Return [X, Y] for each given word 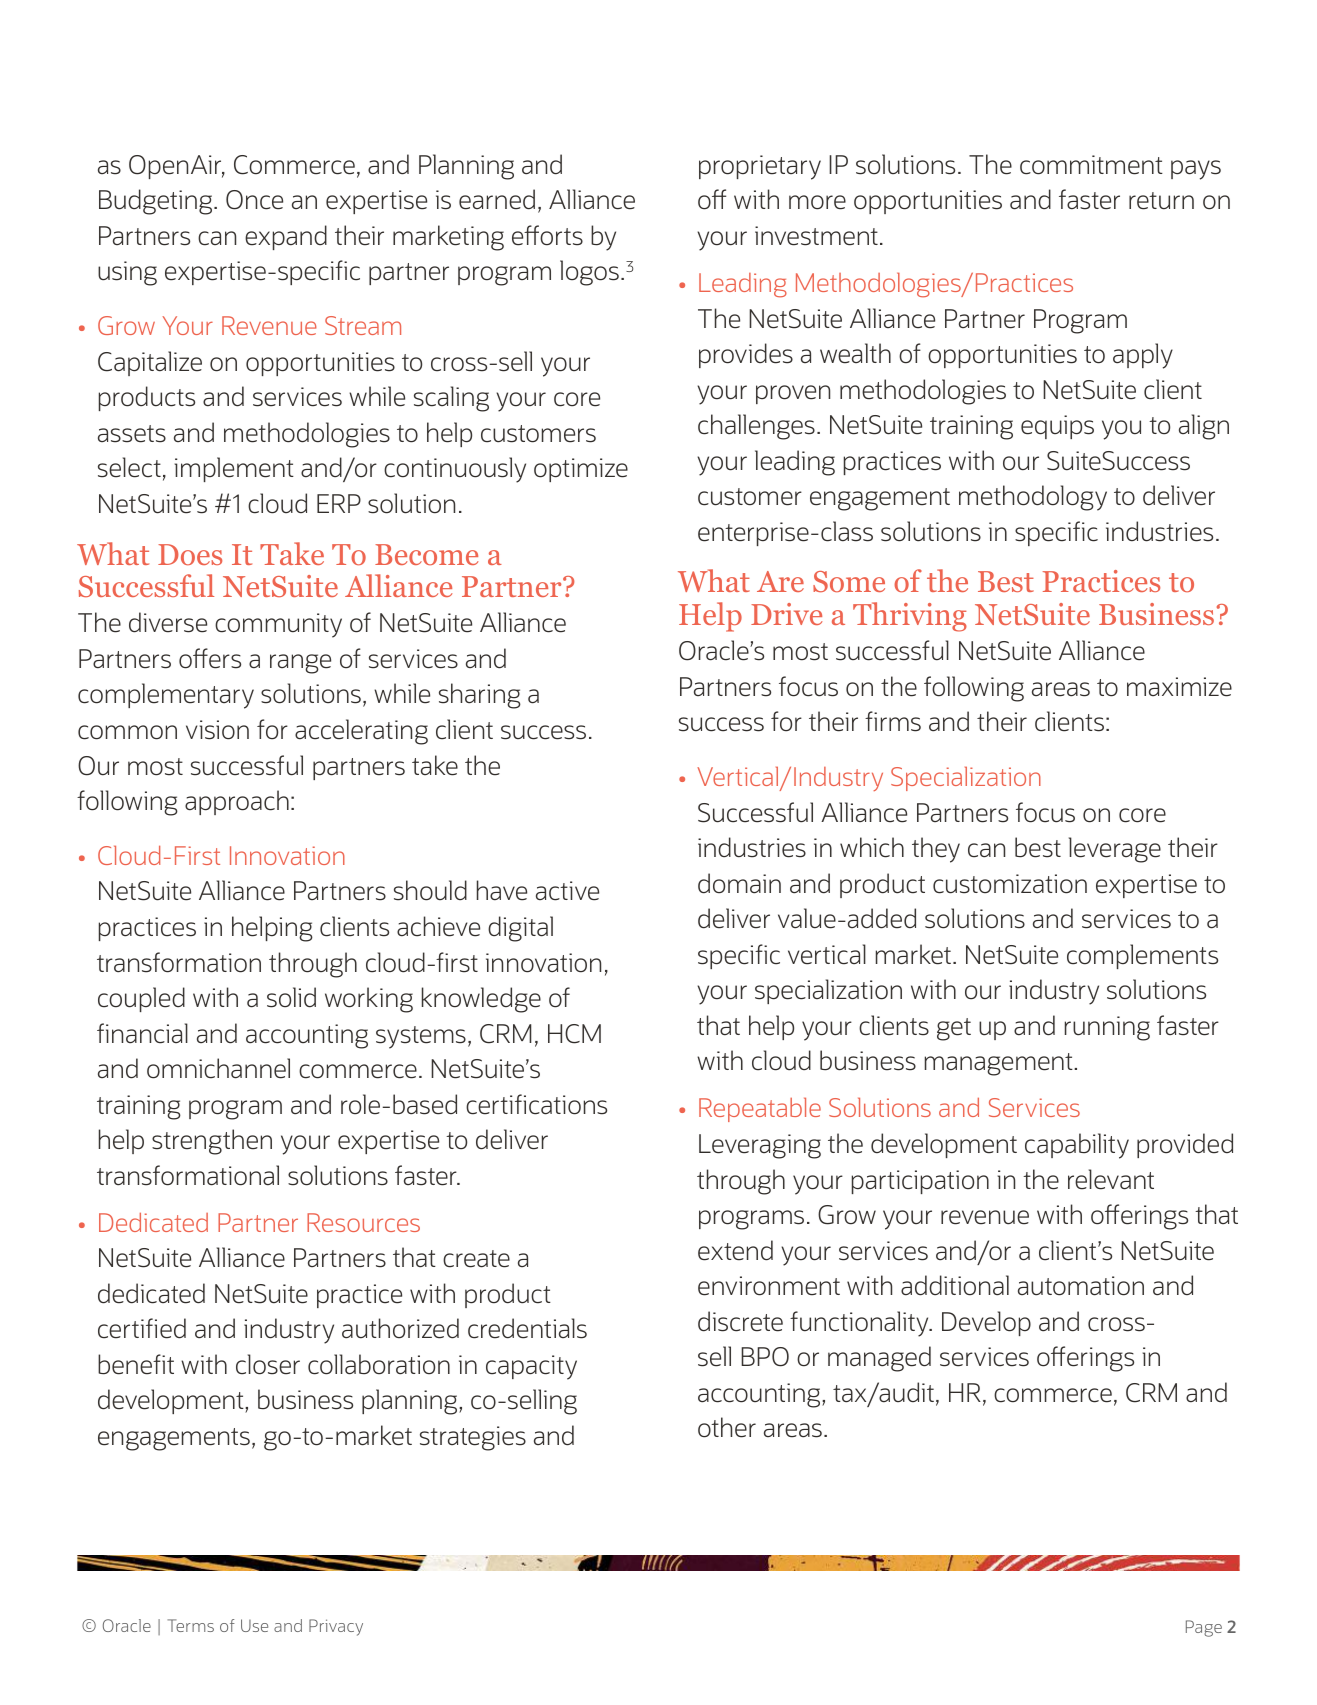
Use [254, 1625]
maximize [1179, 687]
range [300, 664]
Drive [786, 614]
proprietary [760, 167]
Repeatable [760, 1110]
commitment [1091, 165]
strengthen [212, 1142]
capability [1077, 1146]
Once [254, 200]
